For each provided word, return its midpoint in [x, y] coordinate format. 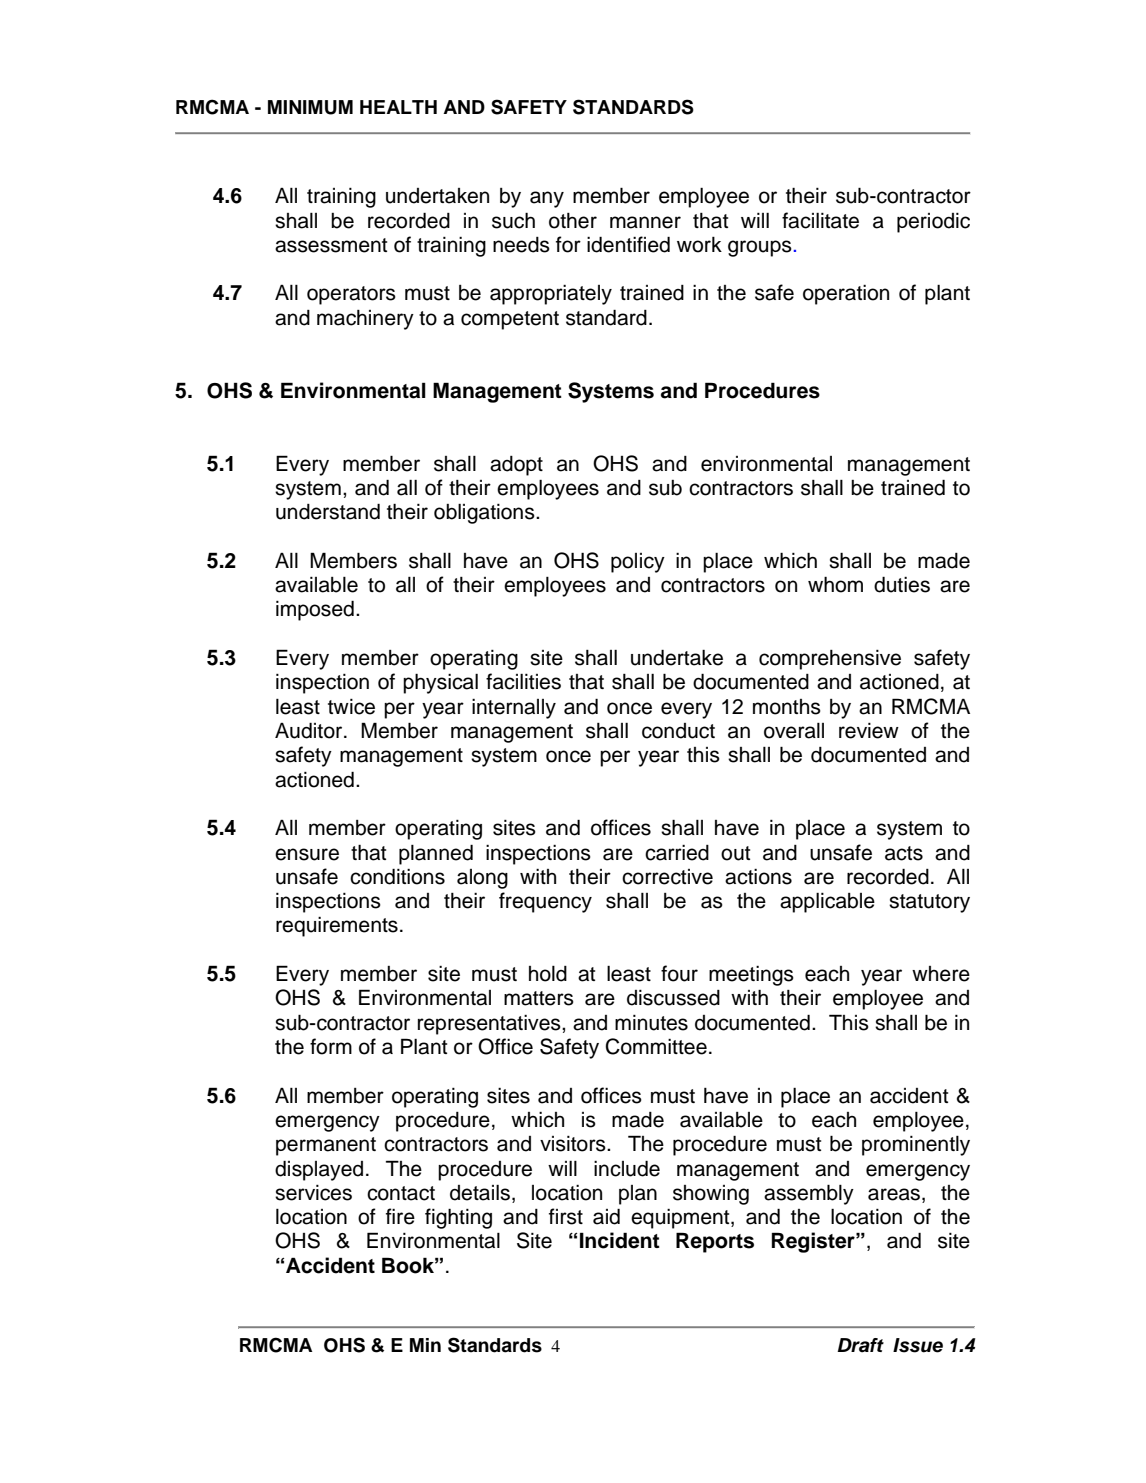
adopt [516, 466]
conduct [678, 731]
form [331, 1046]
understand [328, 512]
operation [846, 295]
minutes [651, 1023]
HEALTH [398, 107]
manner [645, 222]
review [869, 731]
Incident [620, 1240]
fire [400, 1216]
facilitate [820, 220]
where [941, 974]
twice [351, 707]
